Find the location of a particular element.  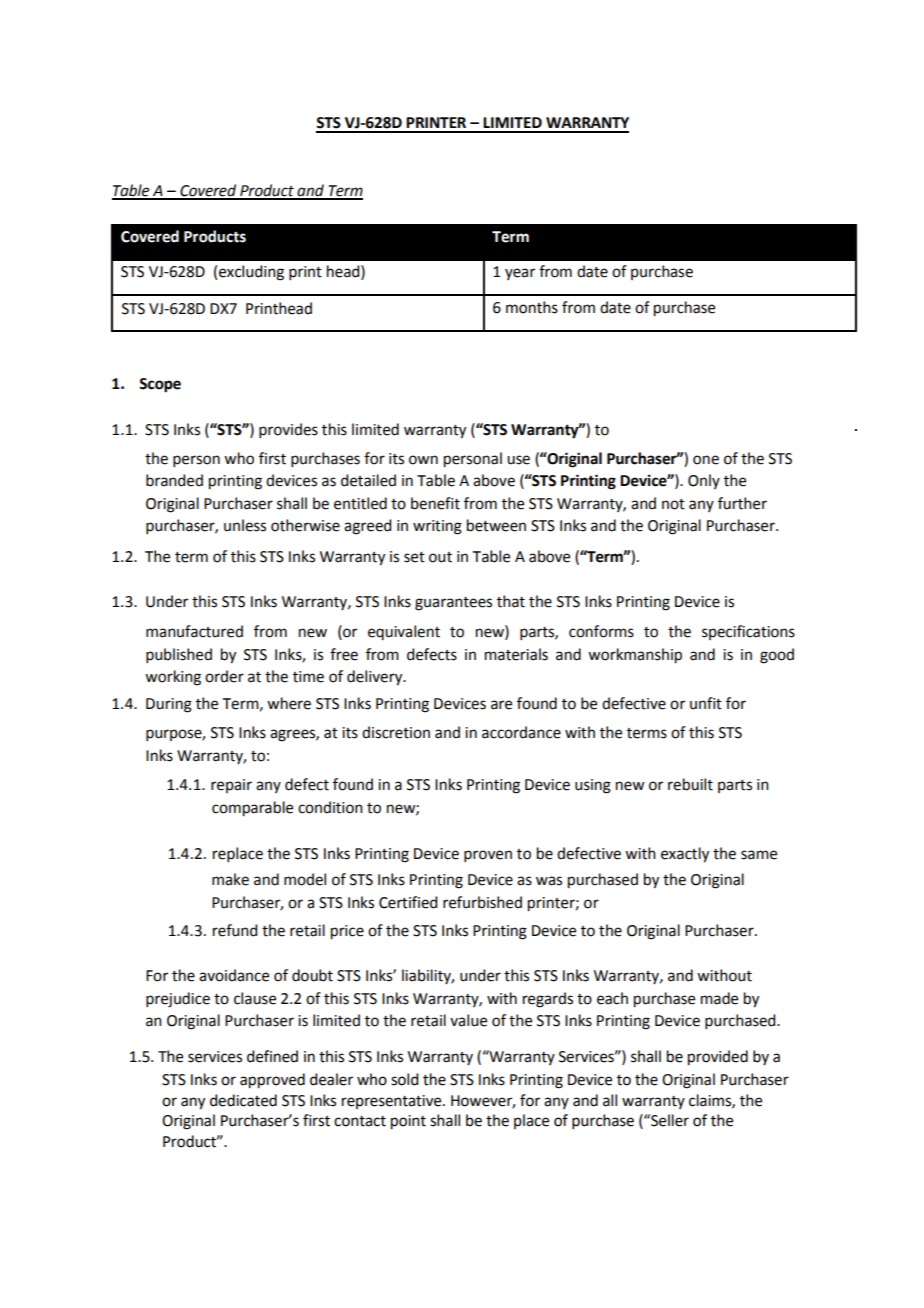

year is located at coordinates (520, 274).
